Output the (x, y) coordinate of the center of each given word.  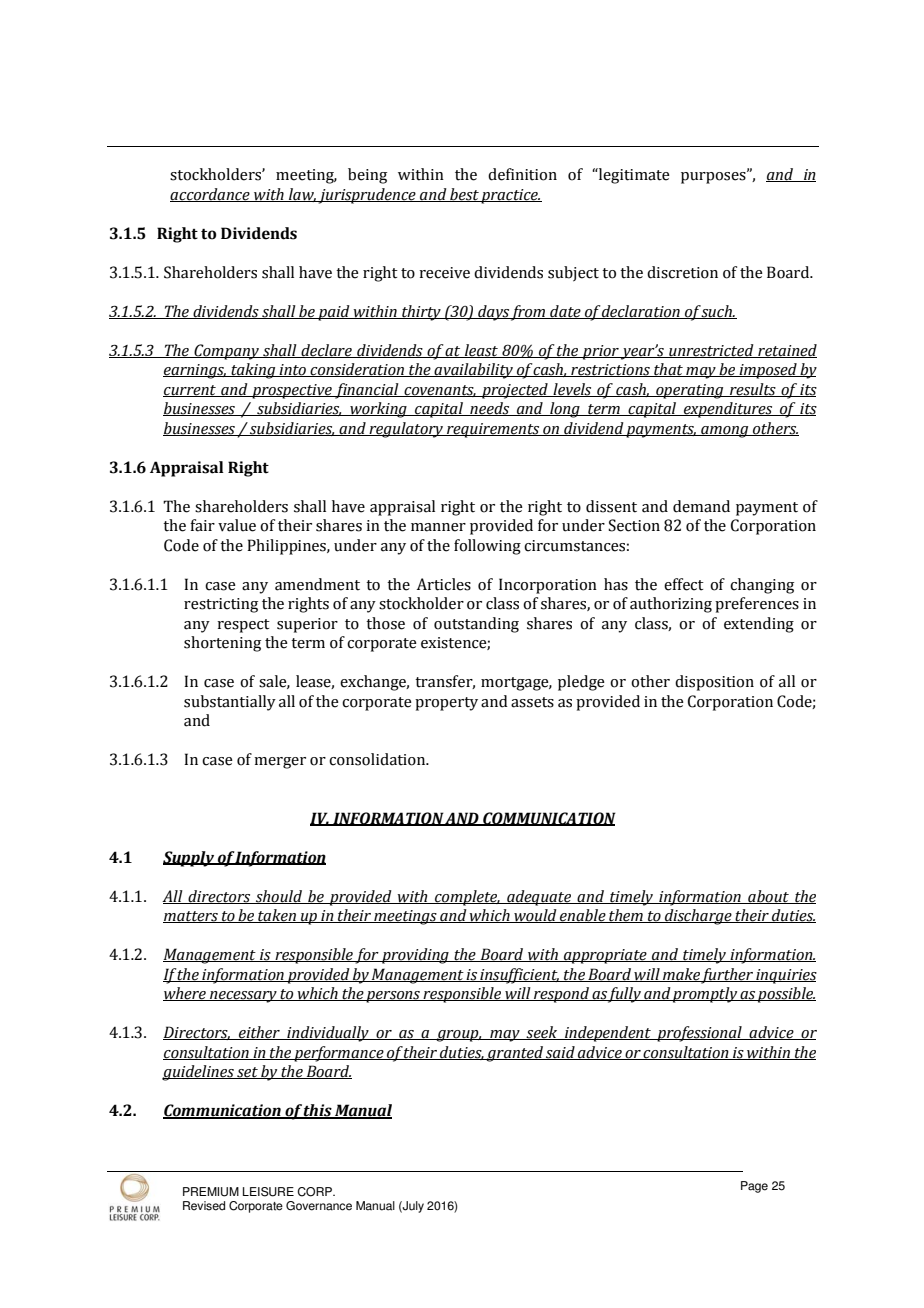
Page (754, 1187)
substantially (230, 703)
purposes (714, 177)
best (464, 195)
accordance (211, 195)
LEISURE (268, 1192)
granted (515, 1054)
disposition (714, 683)
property (446, 704)
